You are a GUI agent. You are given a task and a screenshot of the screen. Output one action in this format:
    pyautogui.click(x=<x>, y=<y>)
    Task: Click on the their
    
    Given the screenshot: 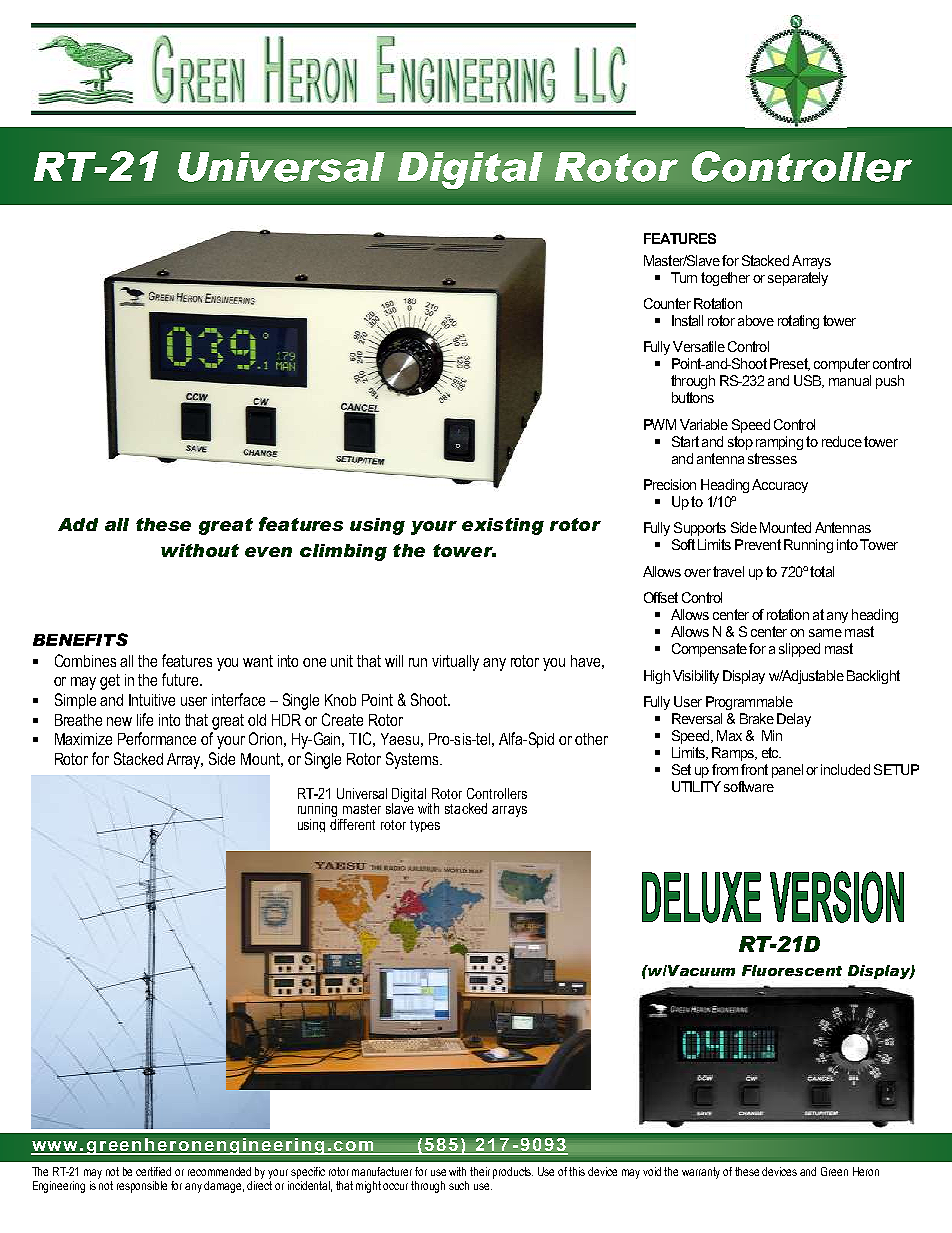 What is the action you would take?
    pyautogui.click(x=480, y=1171)
